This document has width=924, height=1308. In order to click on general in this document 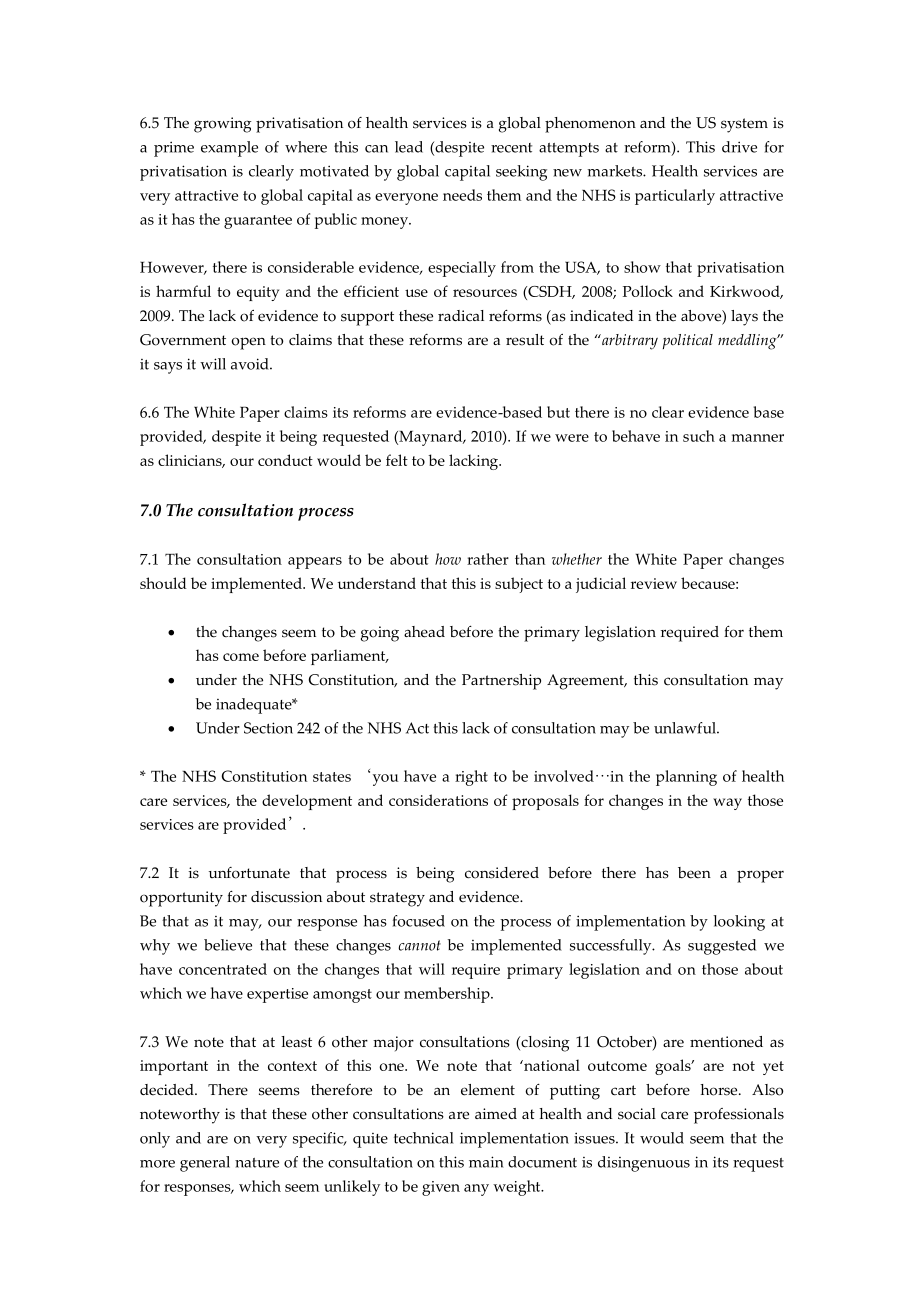, I will do `click(205, 1164)`.
